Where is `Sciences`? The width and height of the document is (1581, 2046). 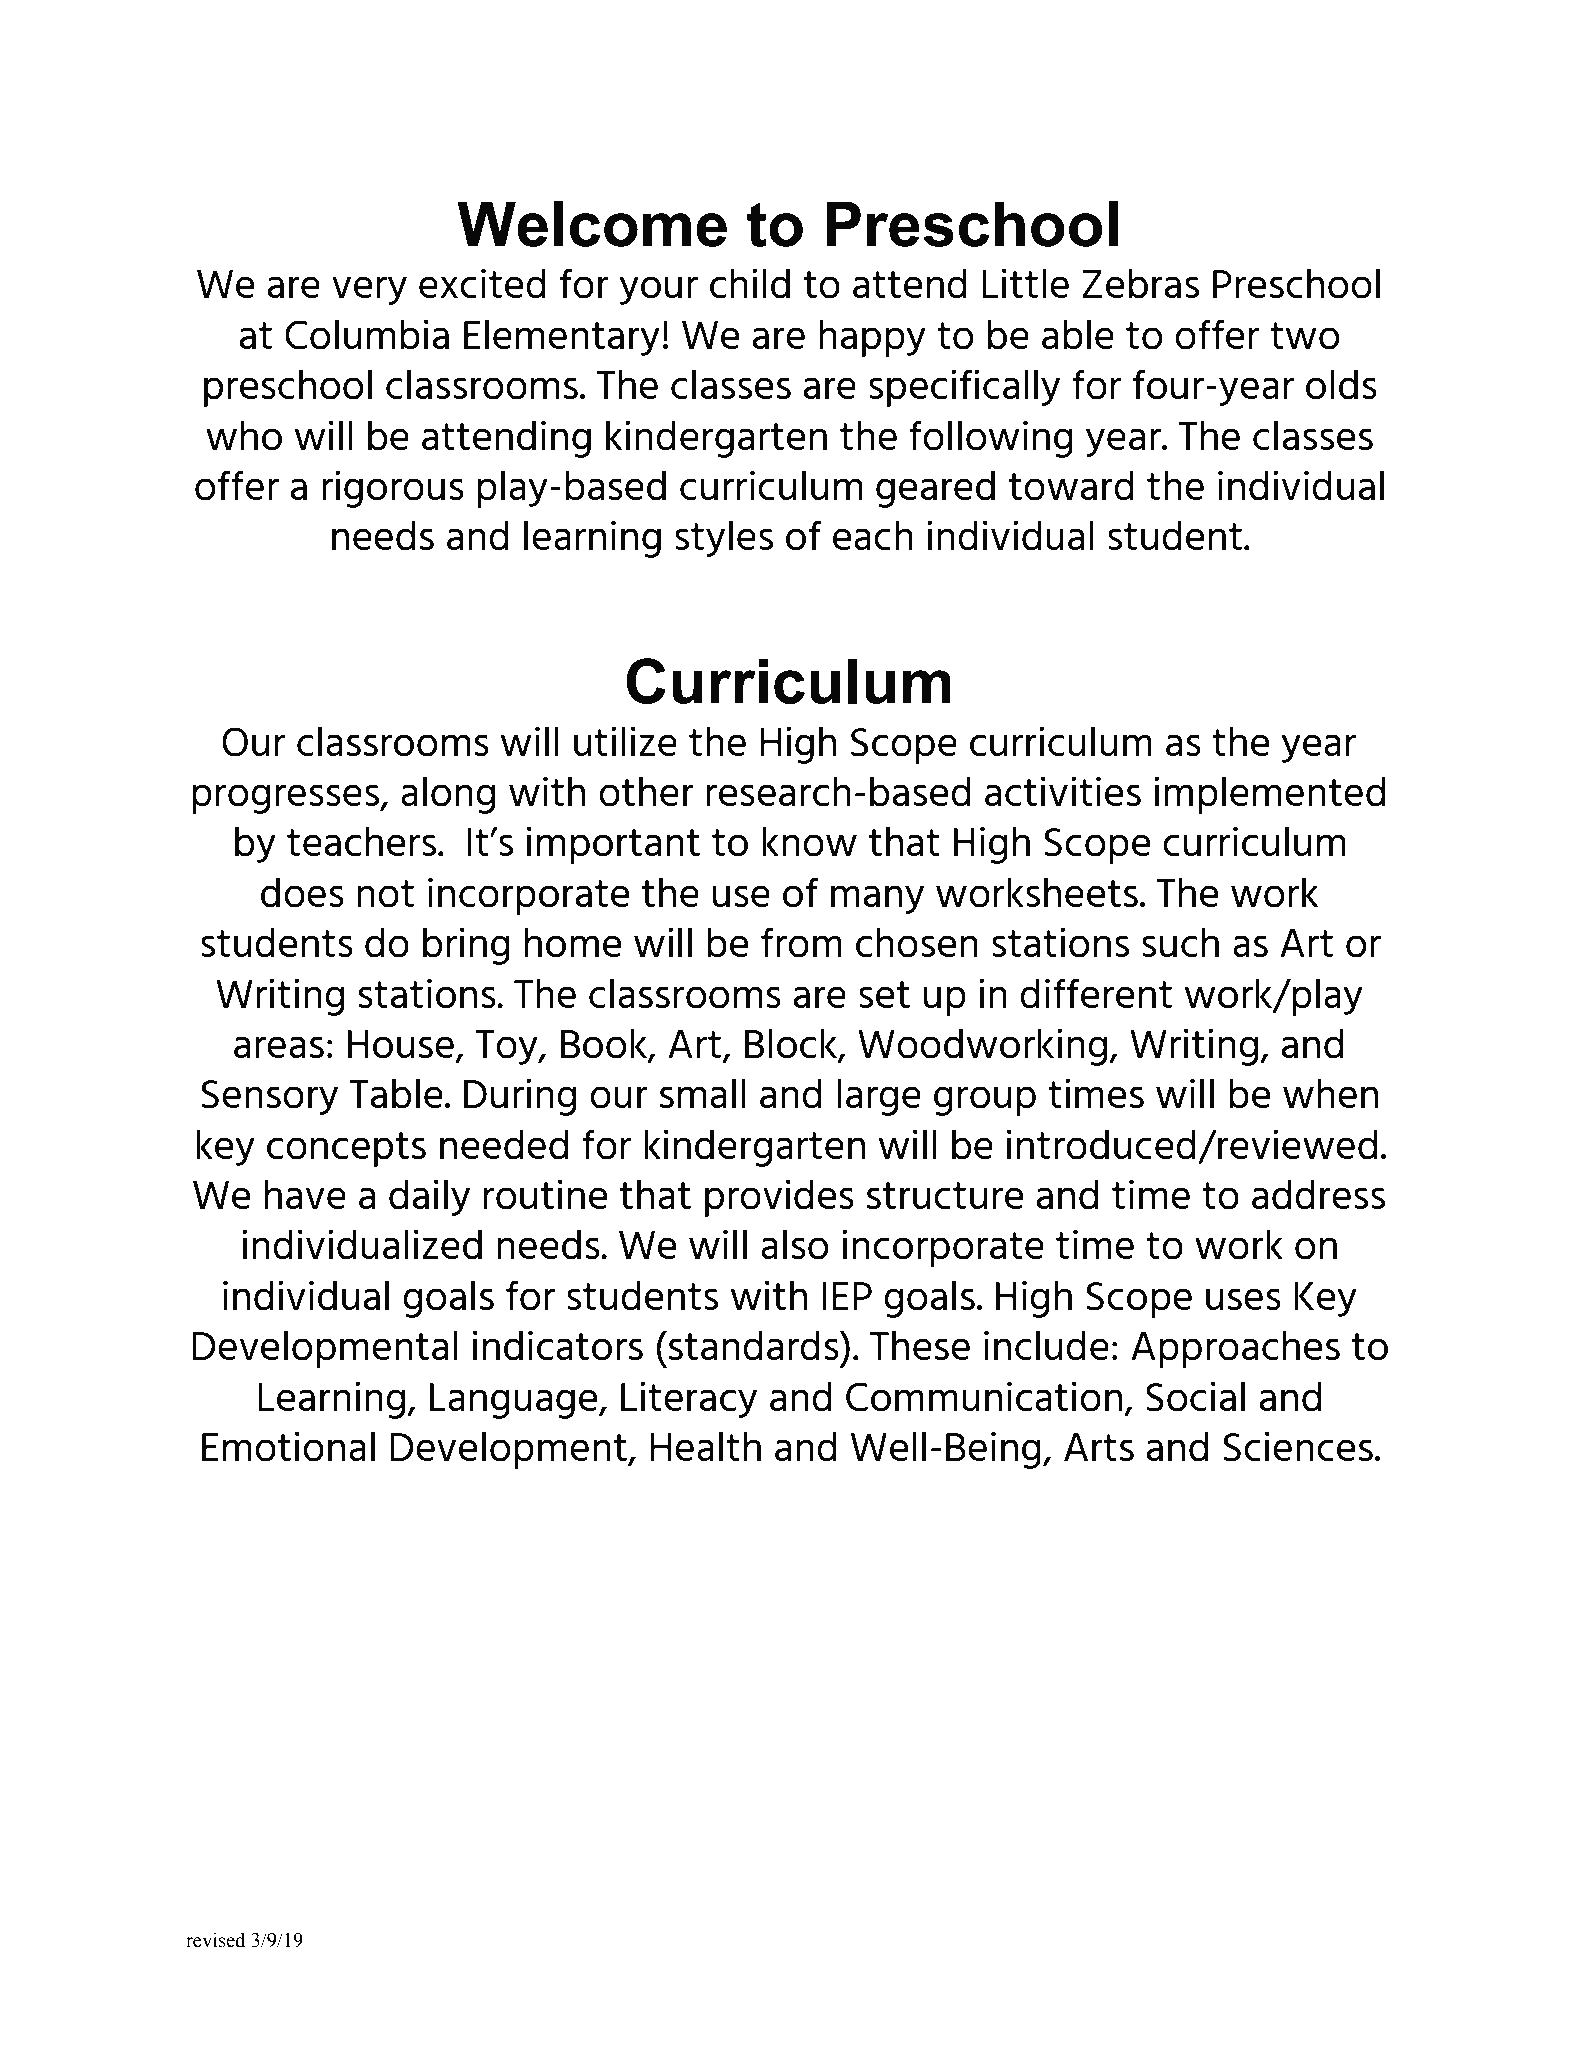 Sciences is located at coordinates (1298, 1446).
